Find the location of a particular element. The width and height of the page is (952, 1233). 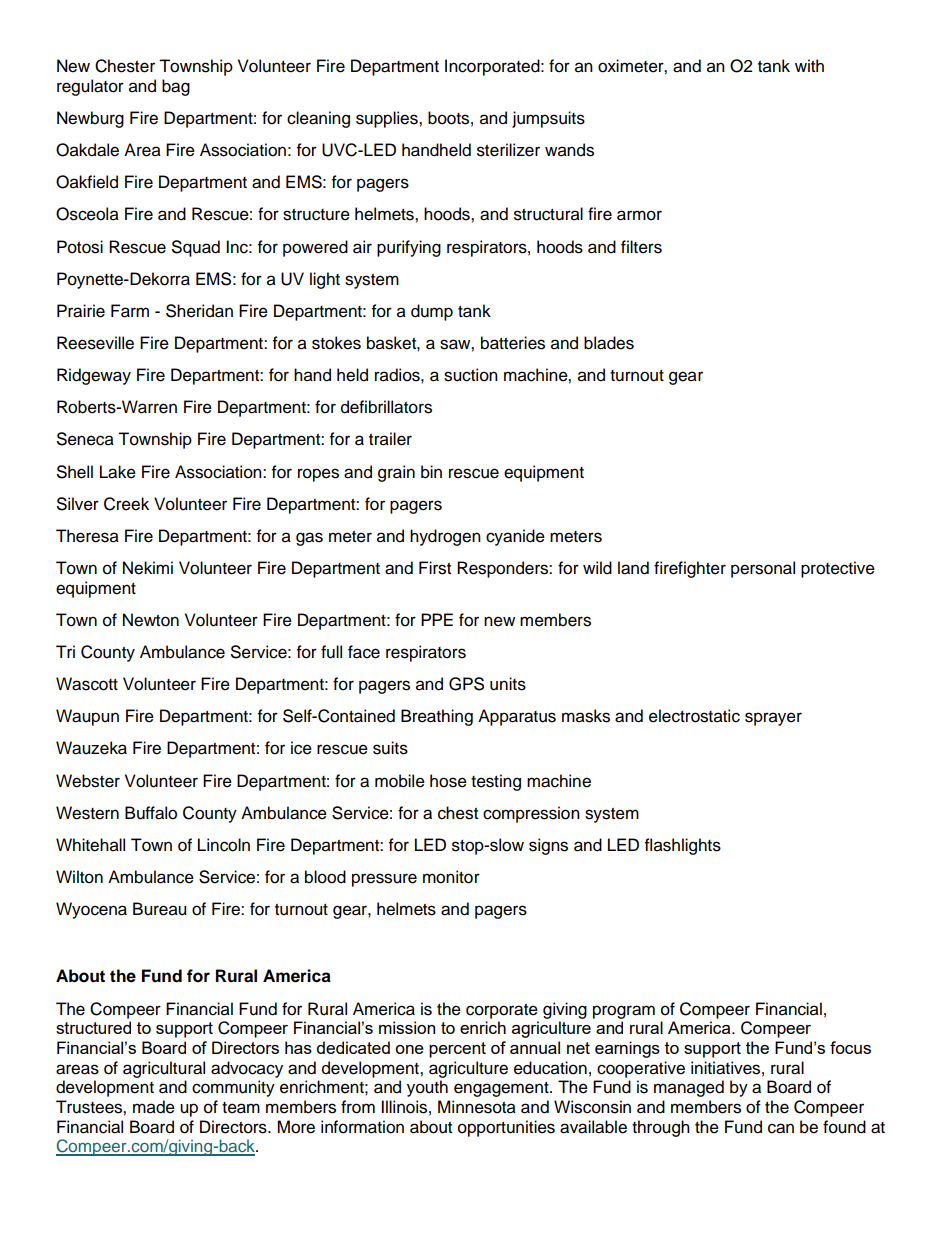

with is located at coordinates (809, 65).
